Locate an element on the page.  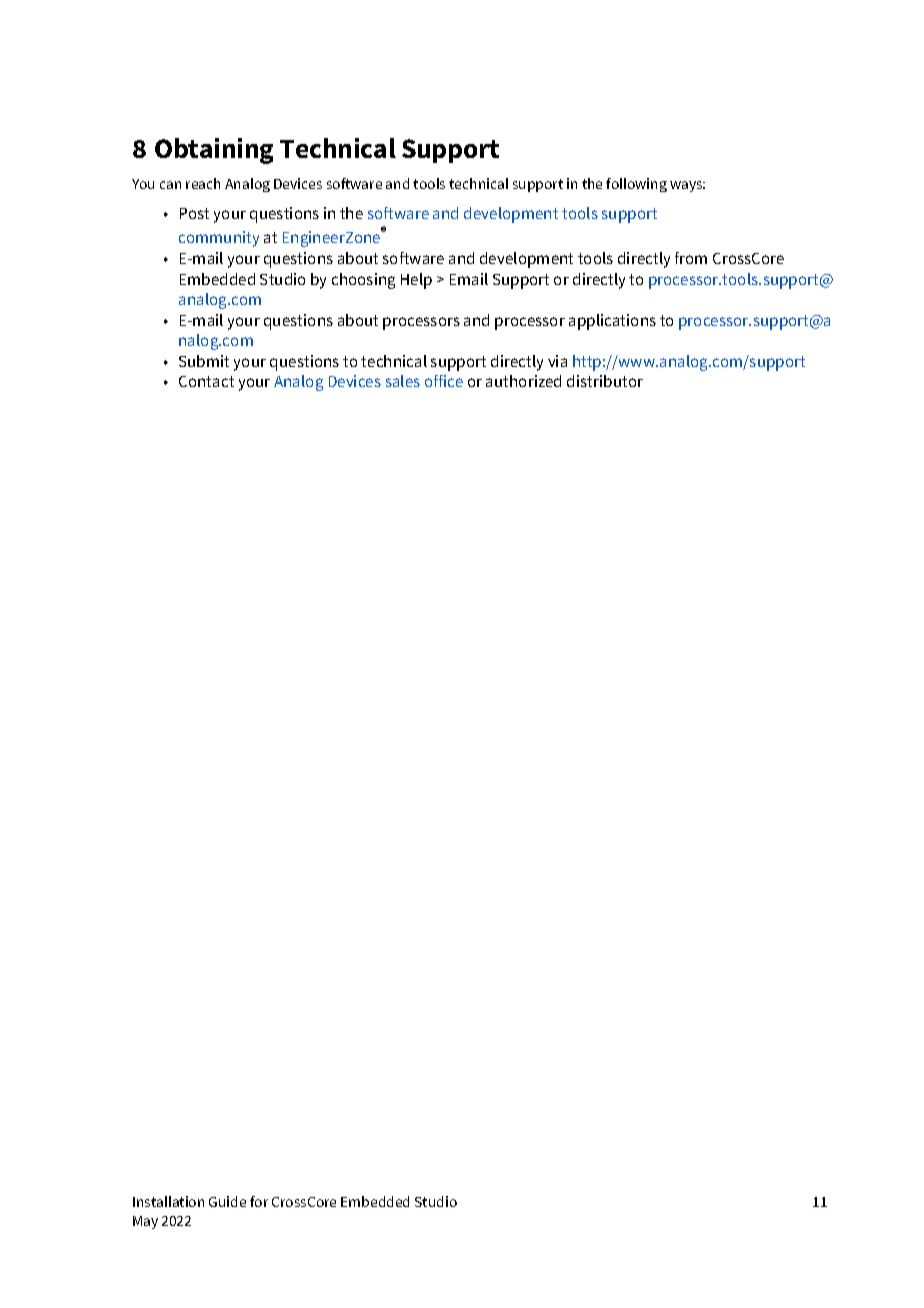
office is located at coordinates (444, 381).
